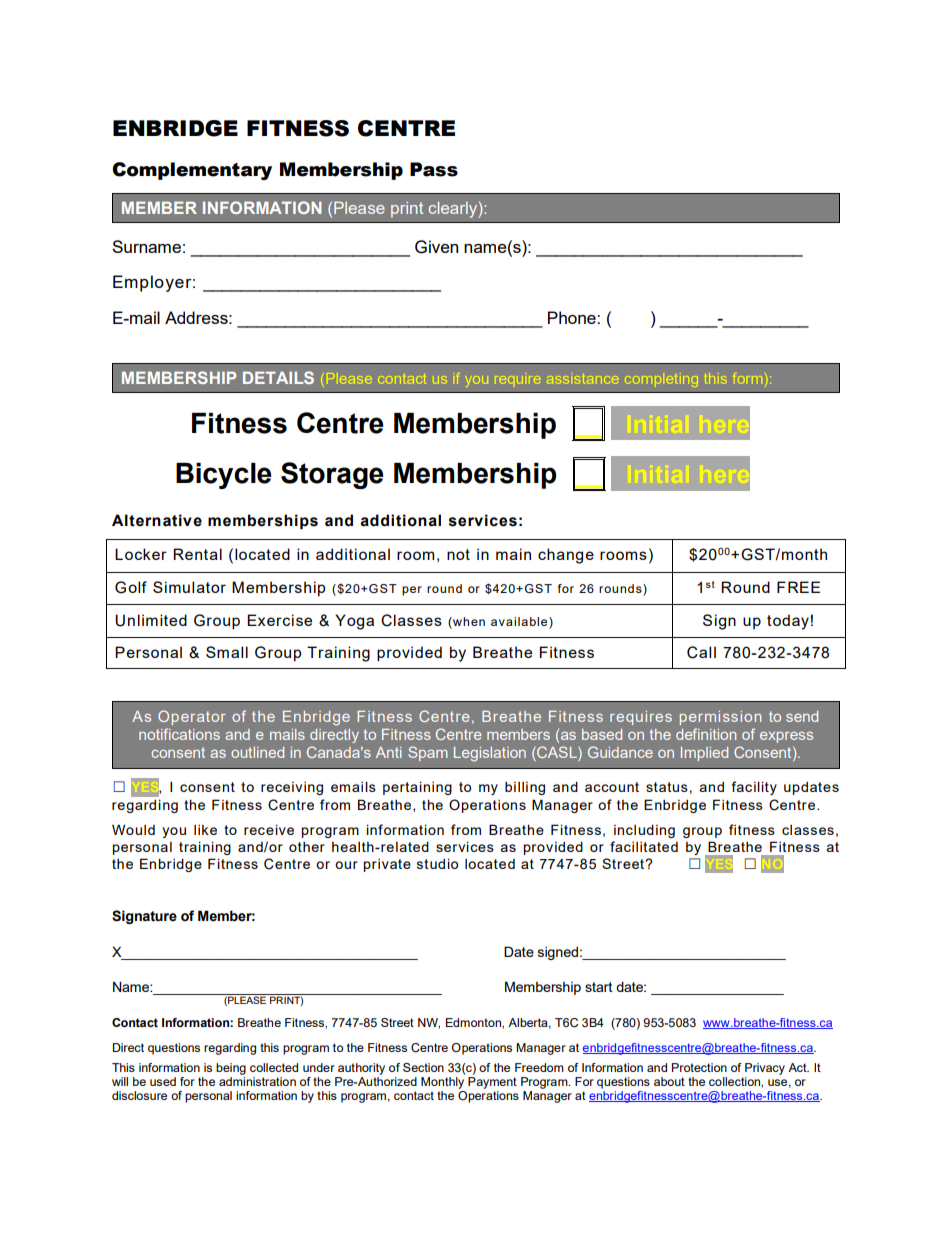  What do you see at coordinates (278, 377) in the screenshot?
I see `DETAILS` at bounding box center [278, 377].
